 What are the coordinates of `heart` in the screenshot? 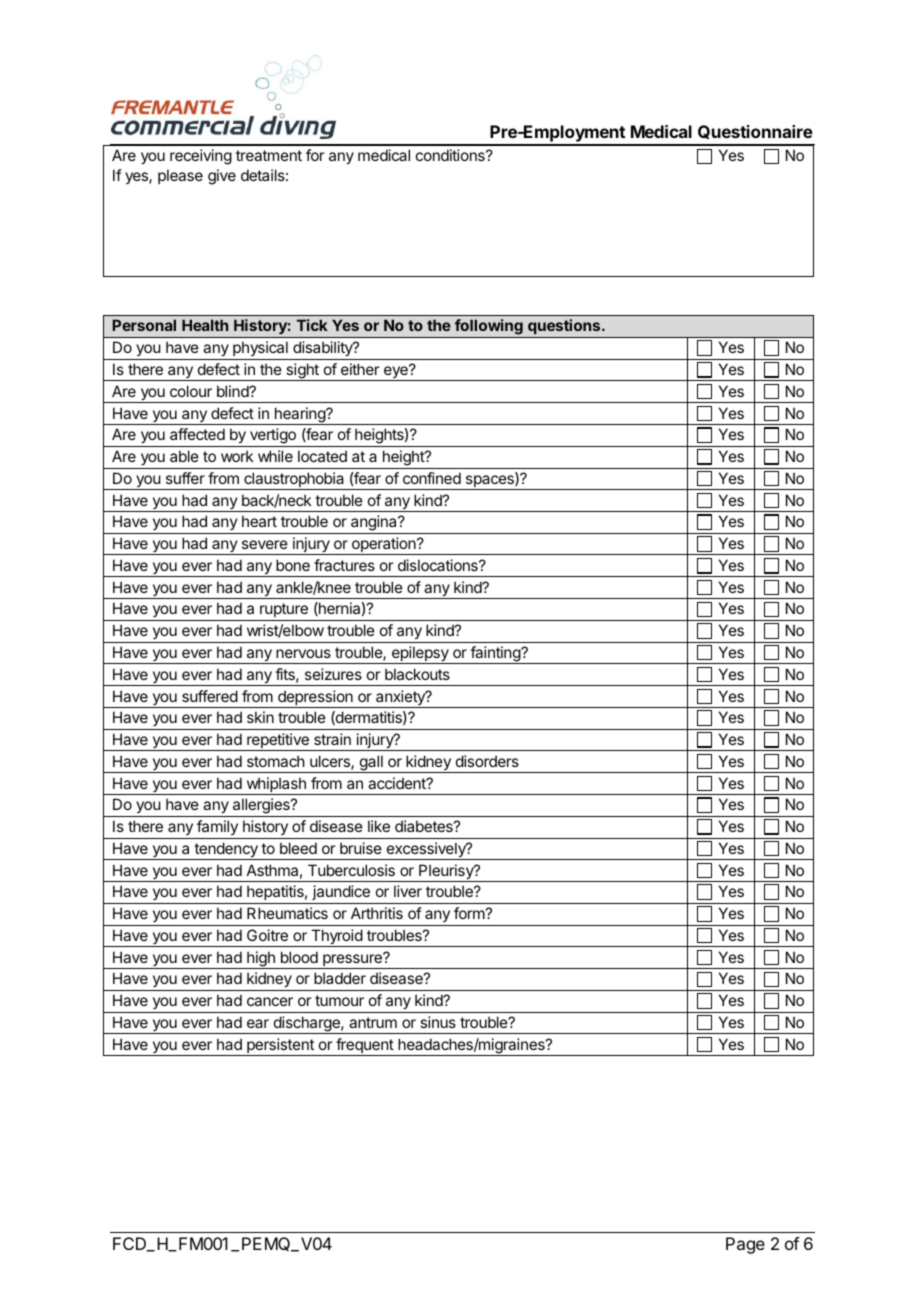 It's located at (259, 521).
